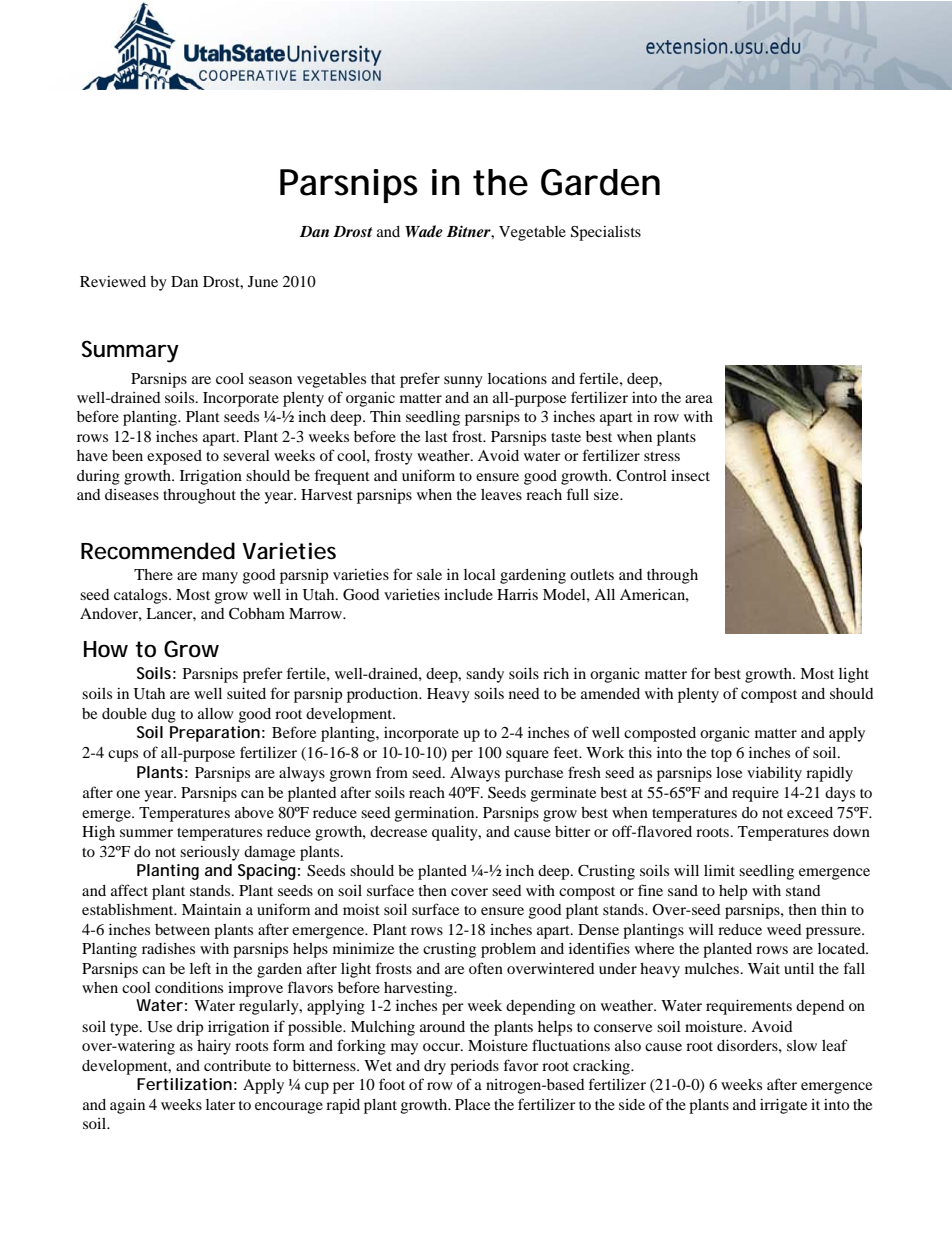 The image size is (952, 1233). I want to click on suited, so click(246, 693).
